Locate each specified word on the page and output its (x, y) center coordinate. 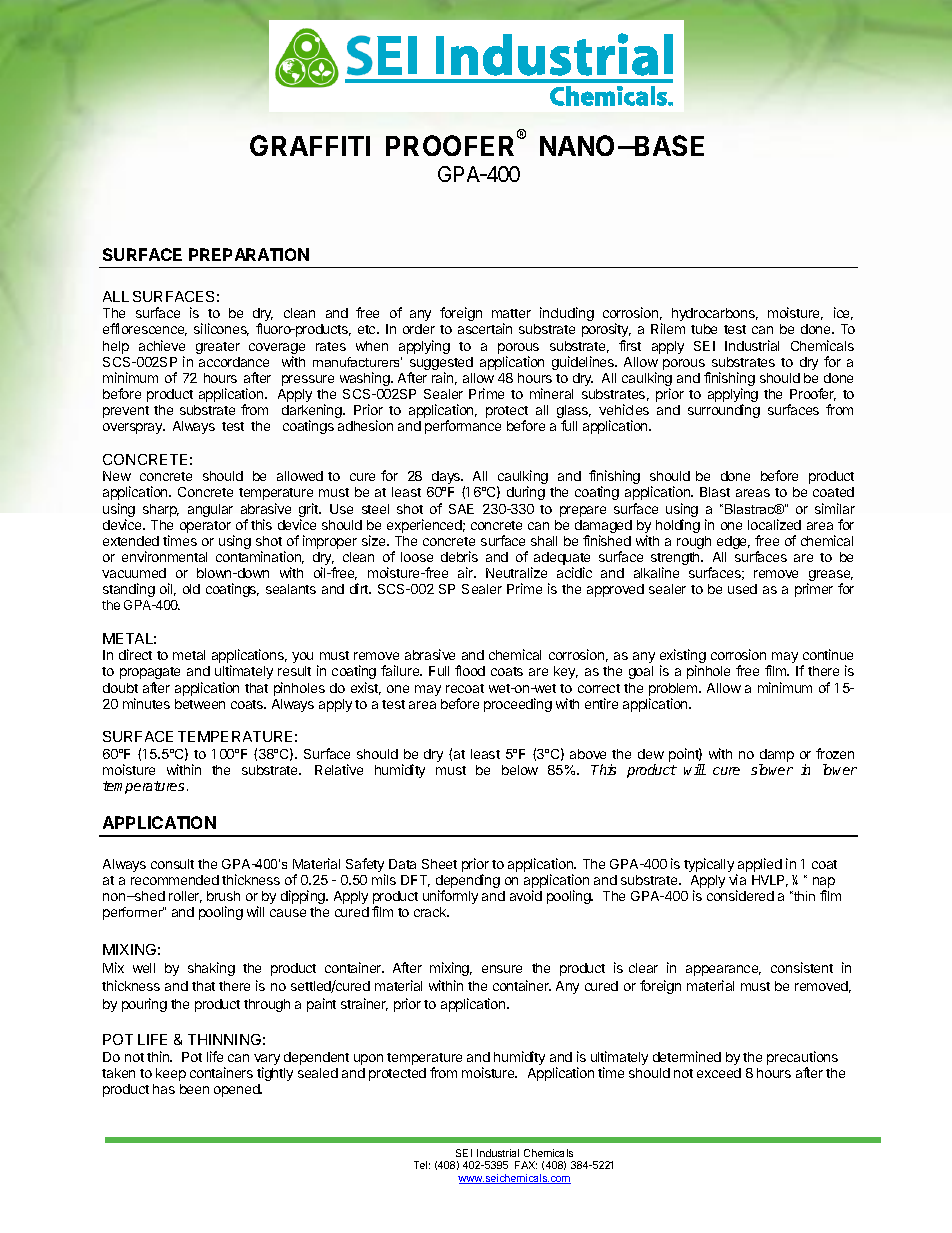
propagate (150, 673)
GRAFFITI (310, 145)
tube (704, 329)
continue (828, 654)
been (194, 1089)
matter (511, 313)
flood (470, 670)
